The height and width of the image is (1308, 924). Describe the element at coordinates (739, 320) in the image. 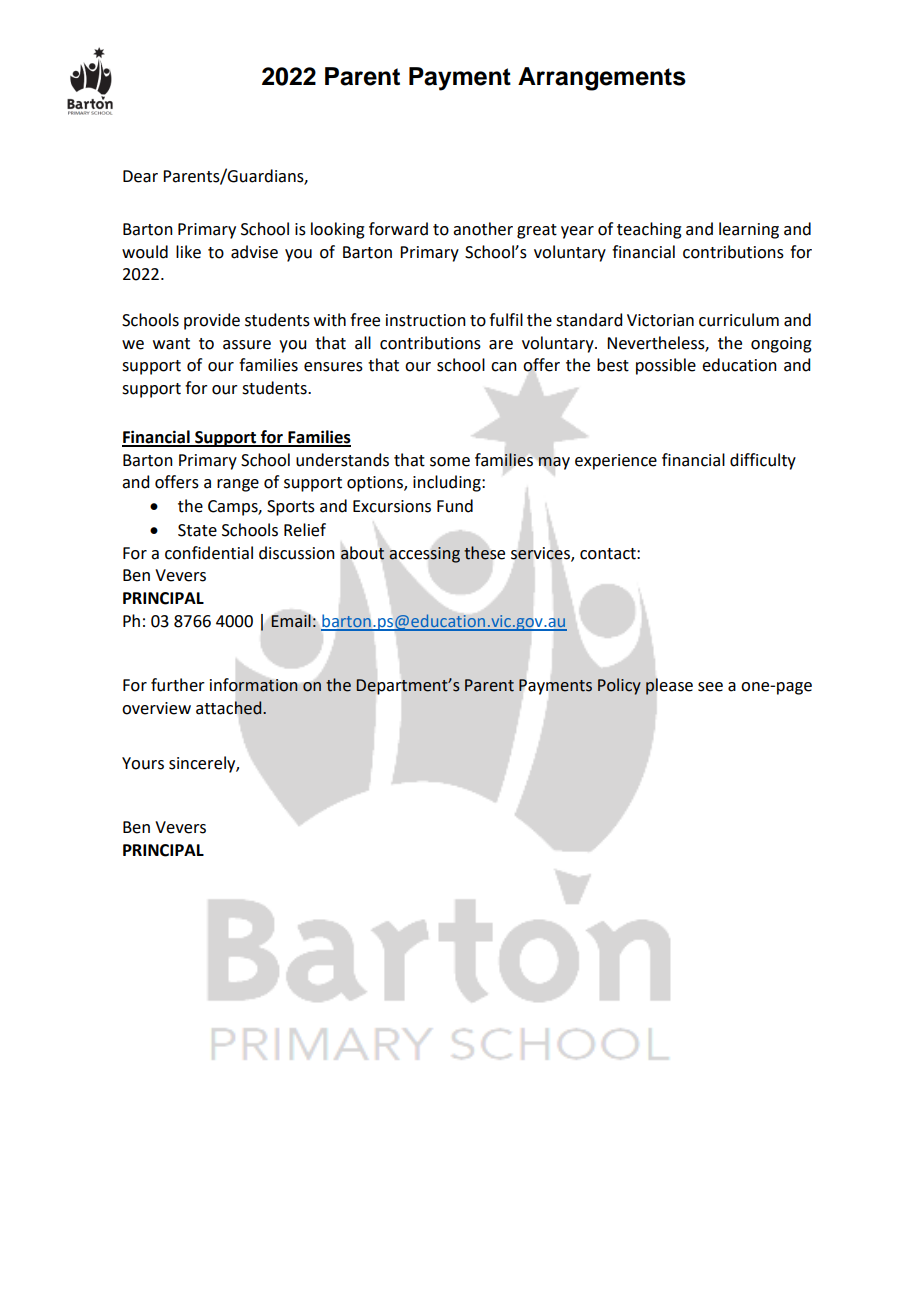

I see `curriculum` at that location.
